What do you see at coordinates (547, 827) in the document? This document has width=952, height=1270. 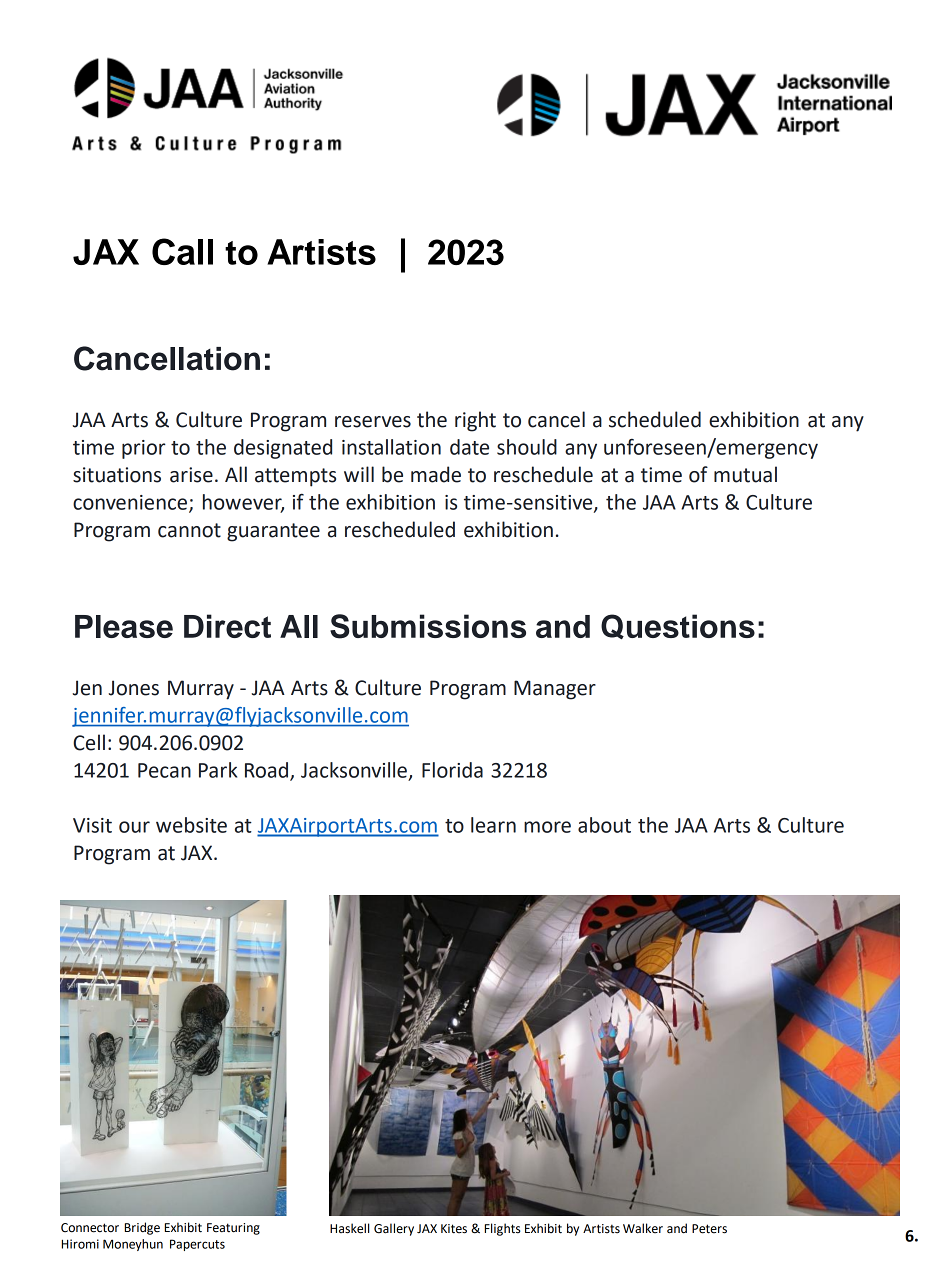 I see `more` at bounding box center [547, 827].
